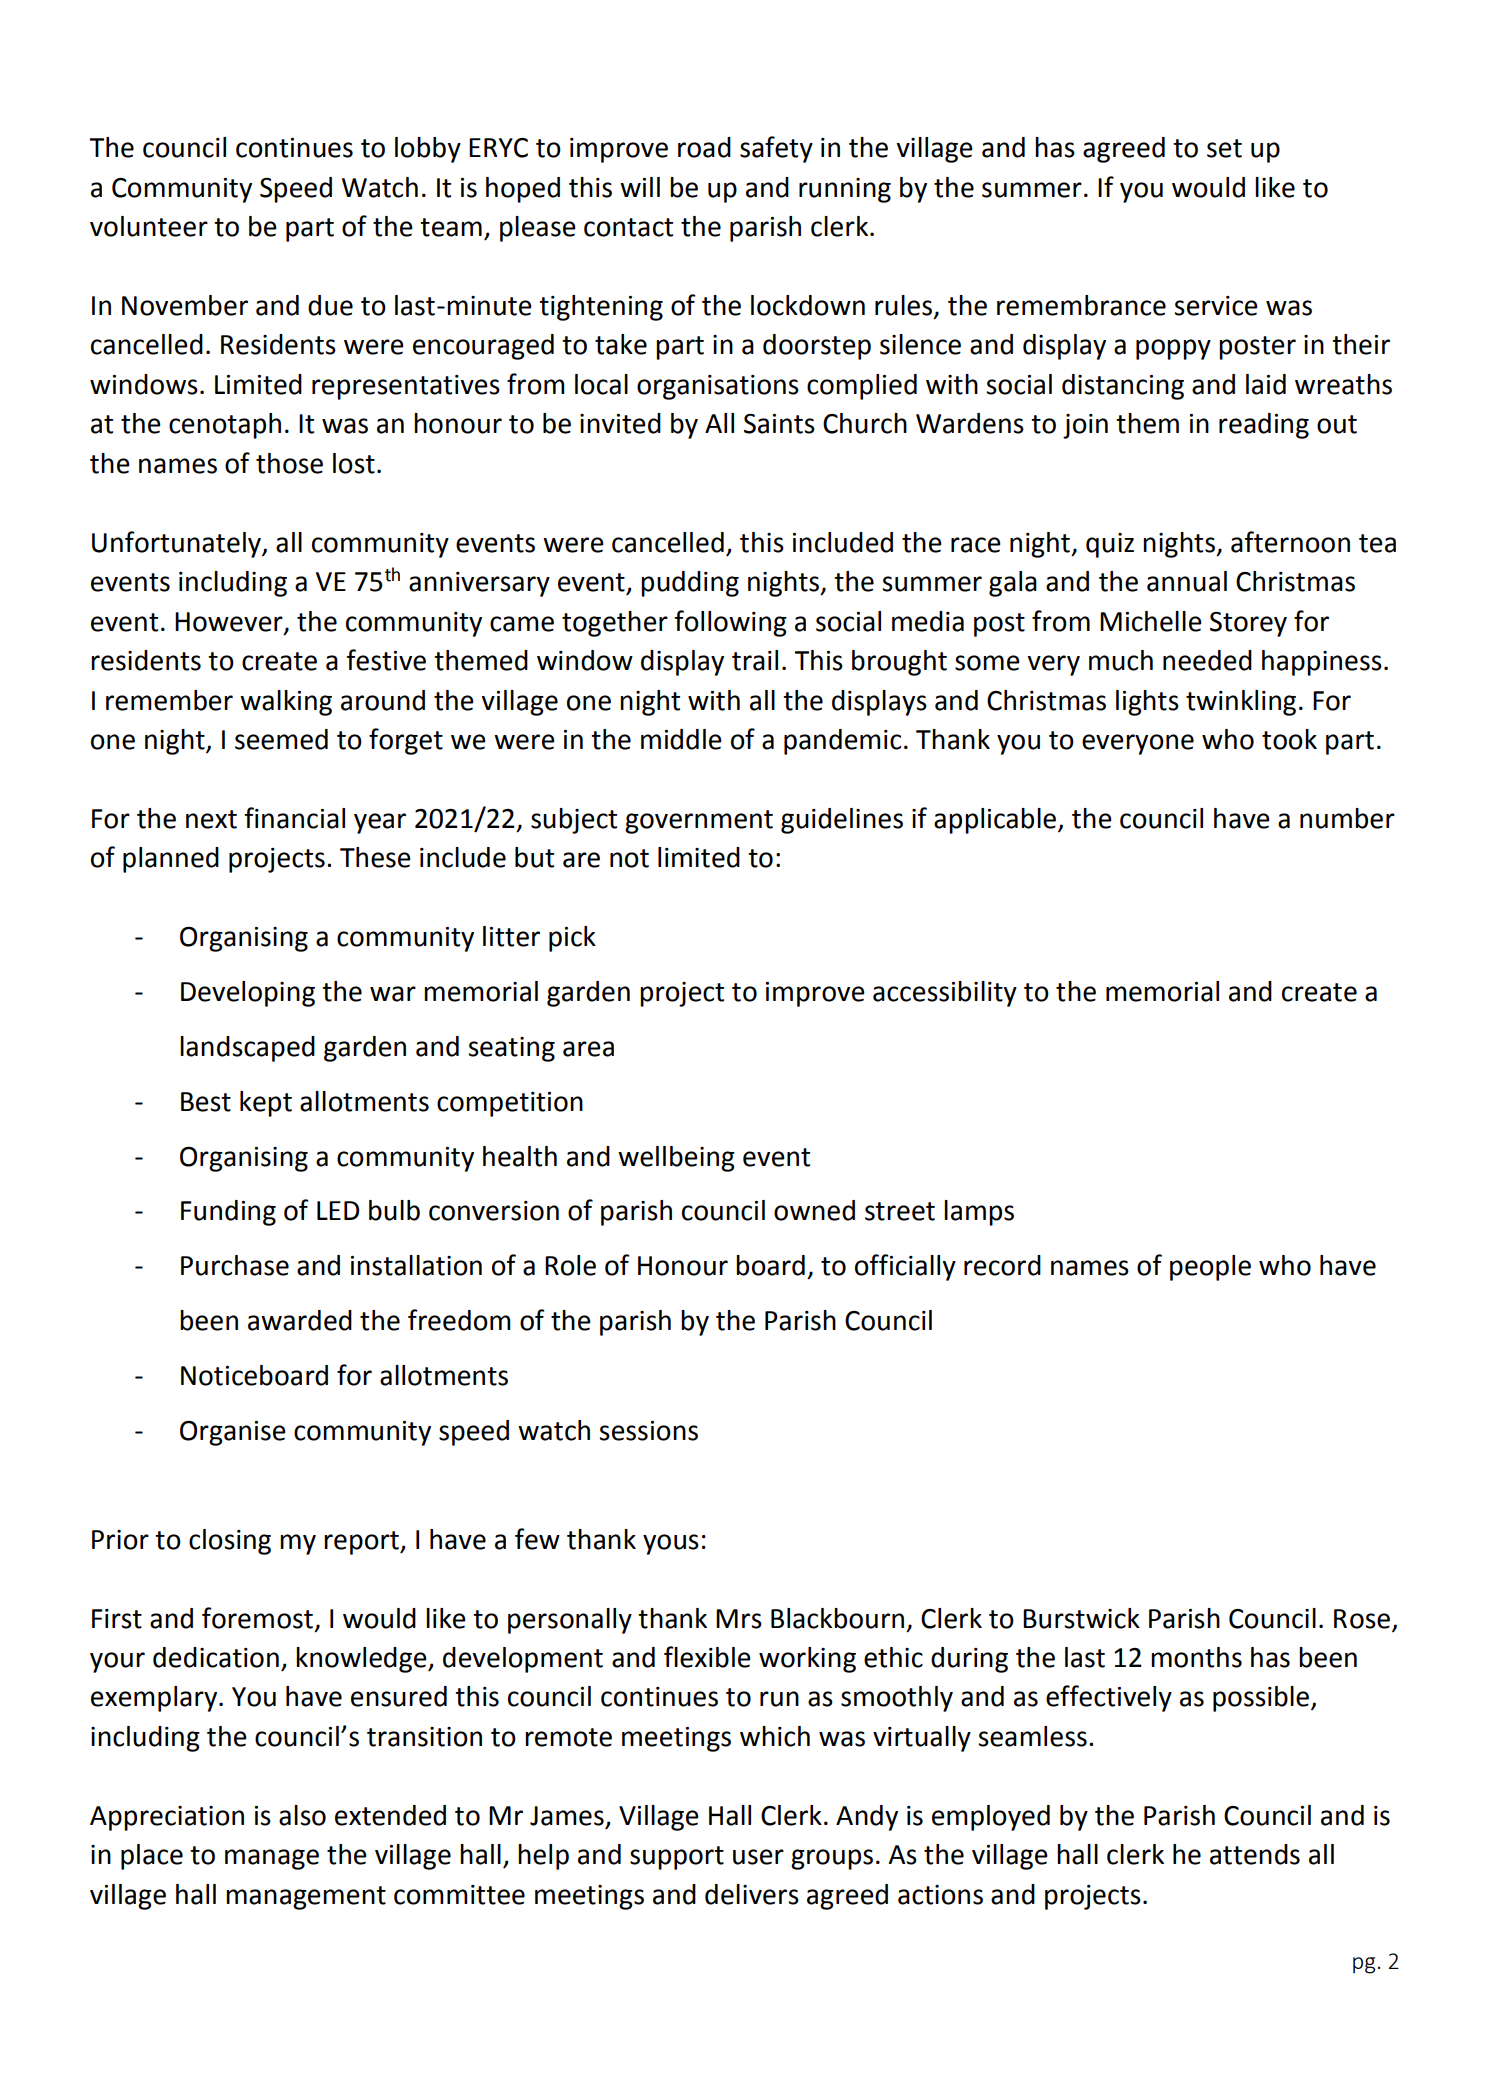 The height and width of the screenshot is (2100, 1485). What do you see at coordinates (588, 1049) in the screenshot?
I see `area` at bounding box center [588, 1049].
